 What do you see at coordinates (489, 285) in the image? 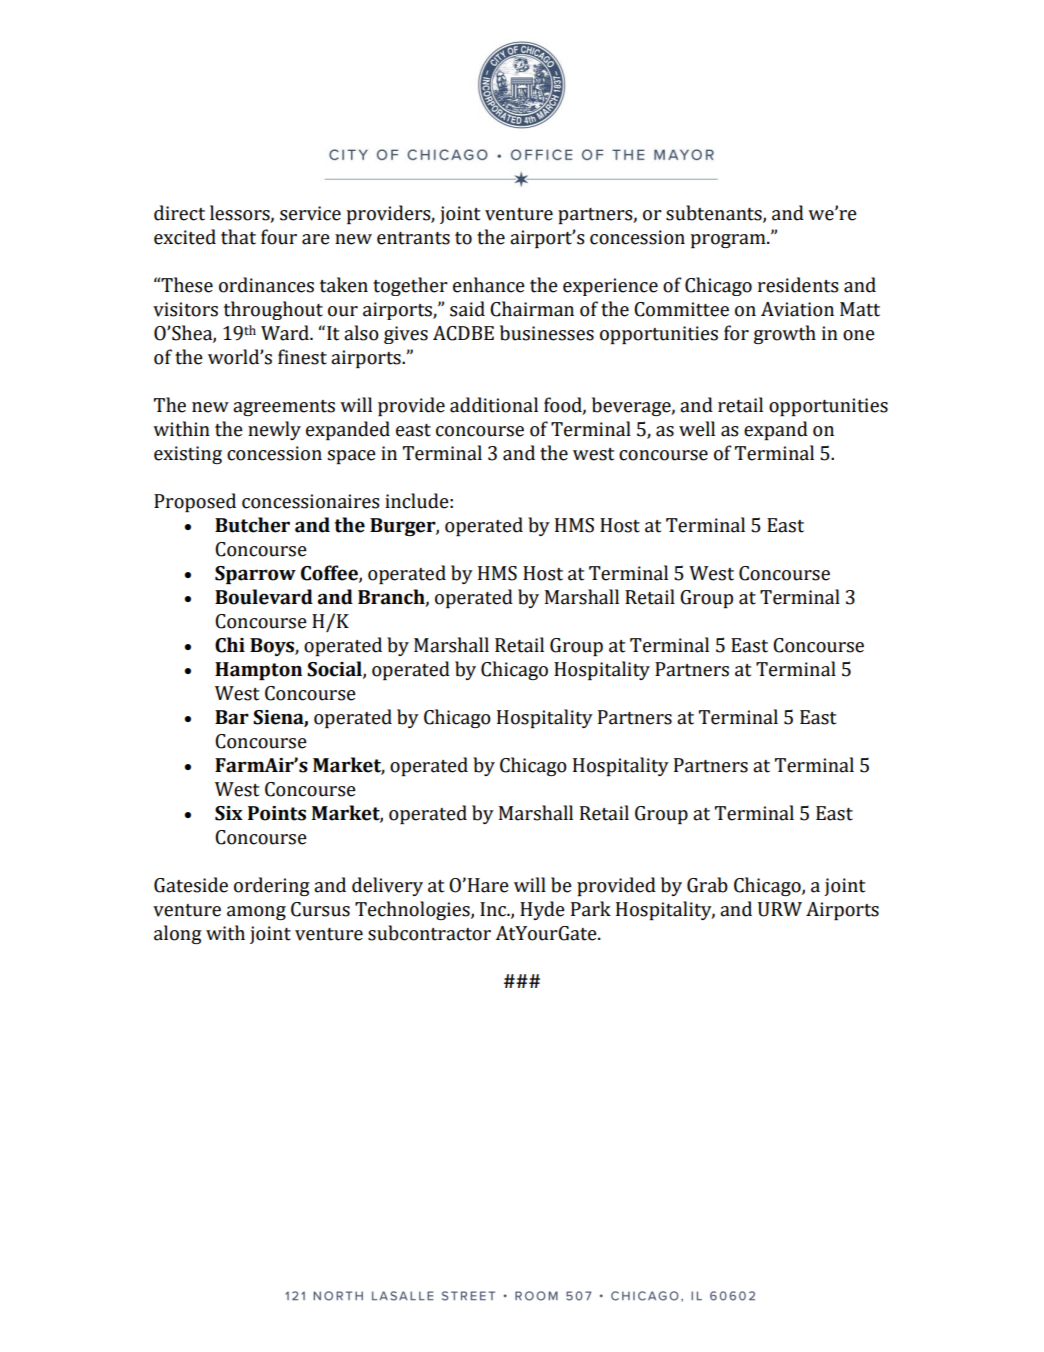
I see `enhance` at bounding box center [489, 285].
